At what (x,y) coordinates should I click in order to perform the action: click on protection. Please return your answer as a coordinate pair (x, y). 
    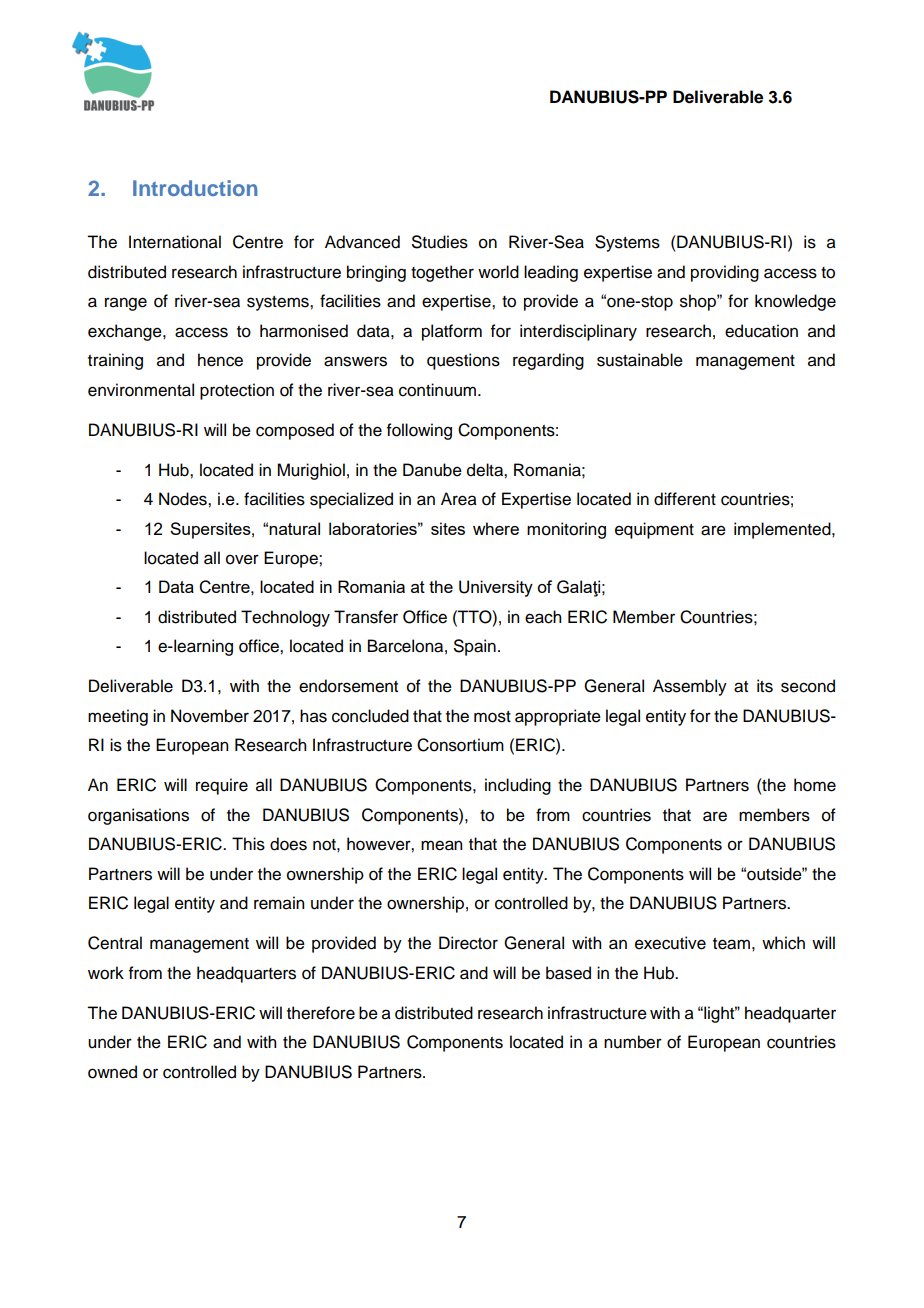
    Looking at the image, I should click on (237, 391).
